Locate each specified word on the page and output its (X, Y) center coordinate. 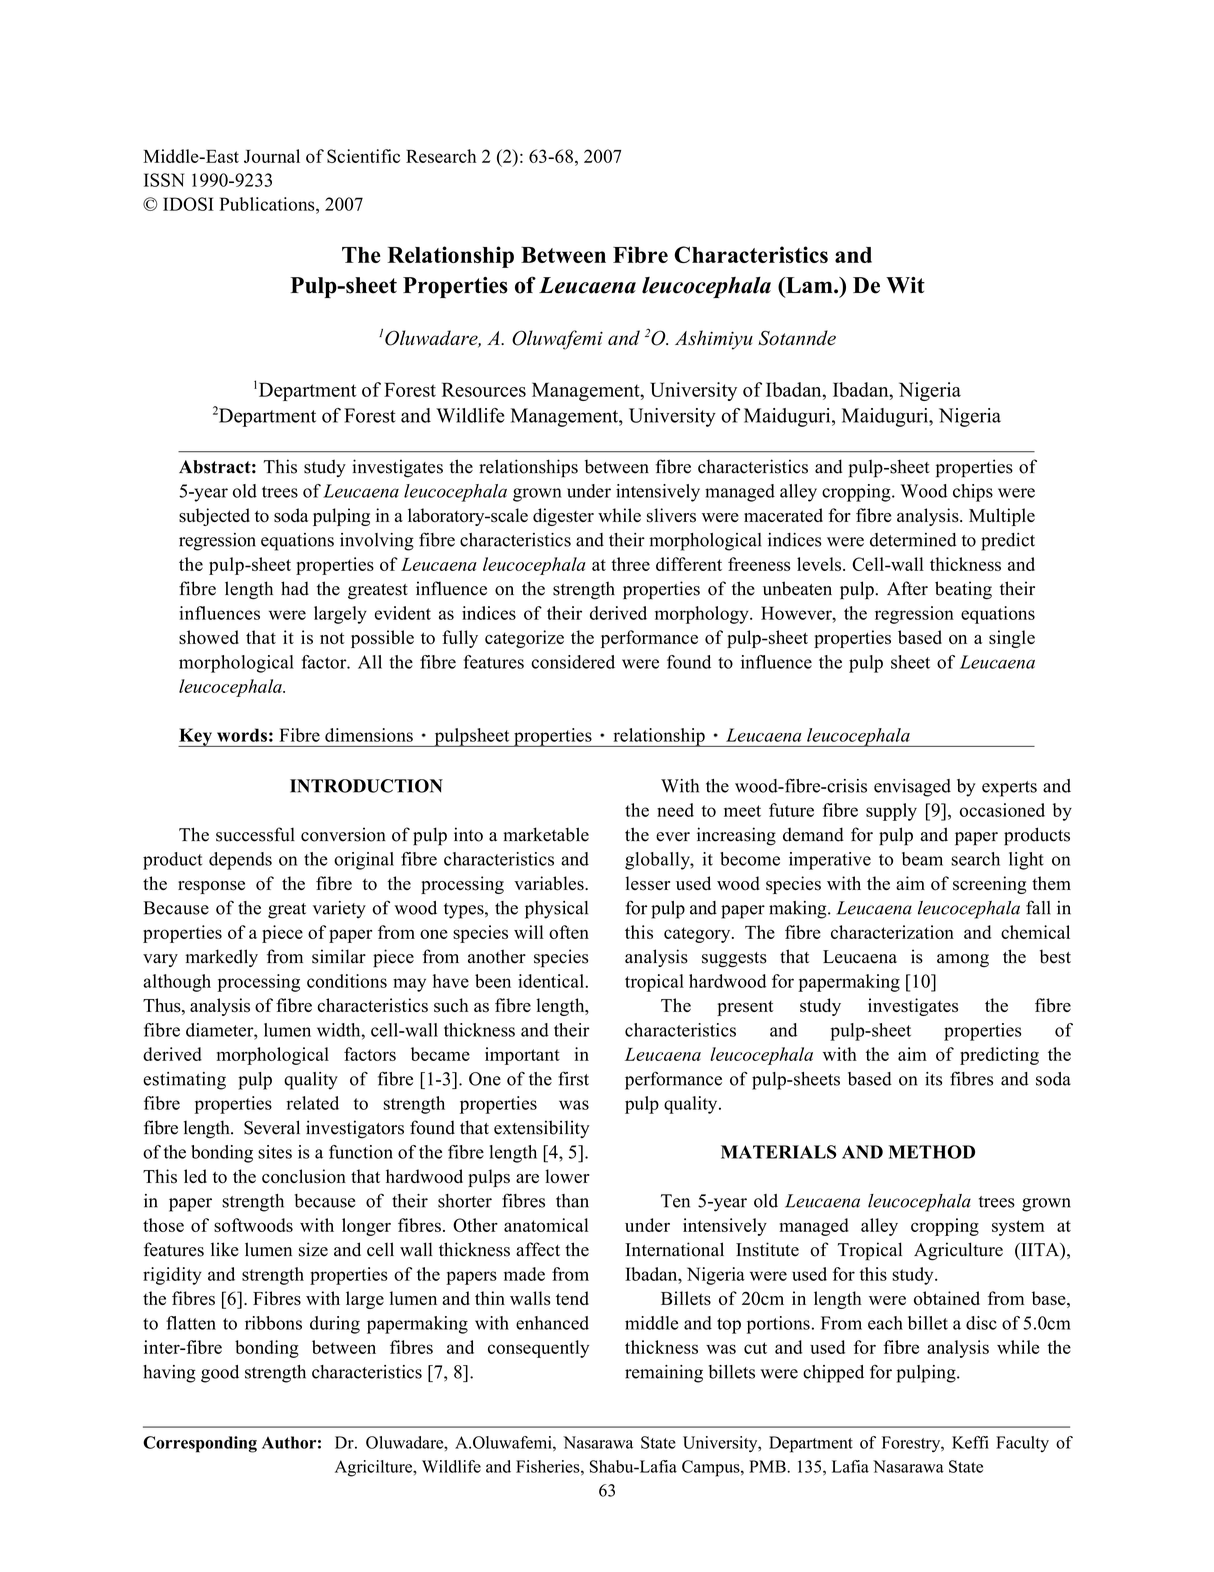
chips (973, 493)
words (242, 735)
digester (563, 517)
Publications (268, 204)
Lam (809, 285)
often (569, 932)
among (963, 960)
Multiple (1002, 517)
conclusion (304, 1176)
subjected (214, 517)
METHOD (932, 1152)
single (1012, 639)
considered (573, 662)
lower (567, 1176)
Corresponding (200, 1444)
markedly (222, 958)
